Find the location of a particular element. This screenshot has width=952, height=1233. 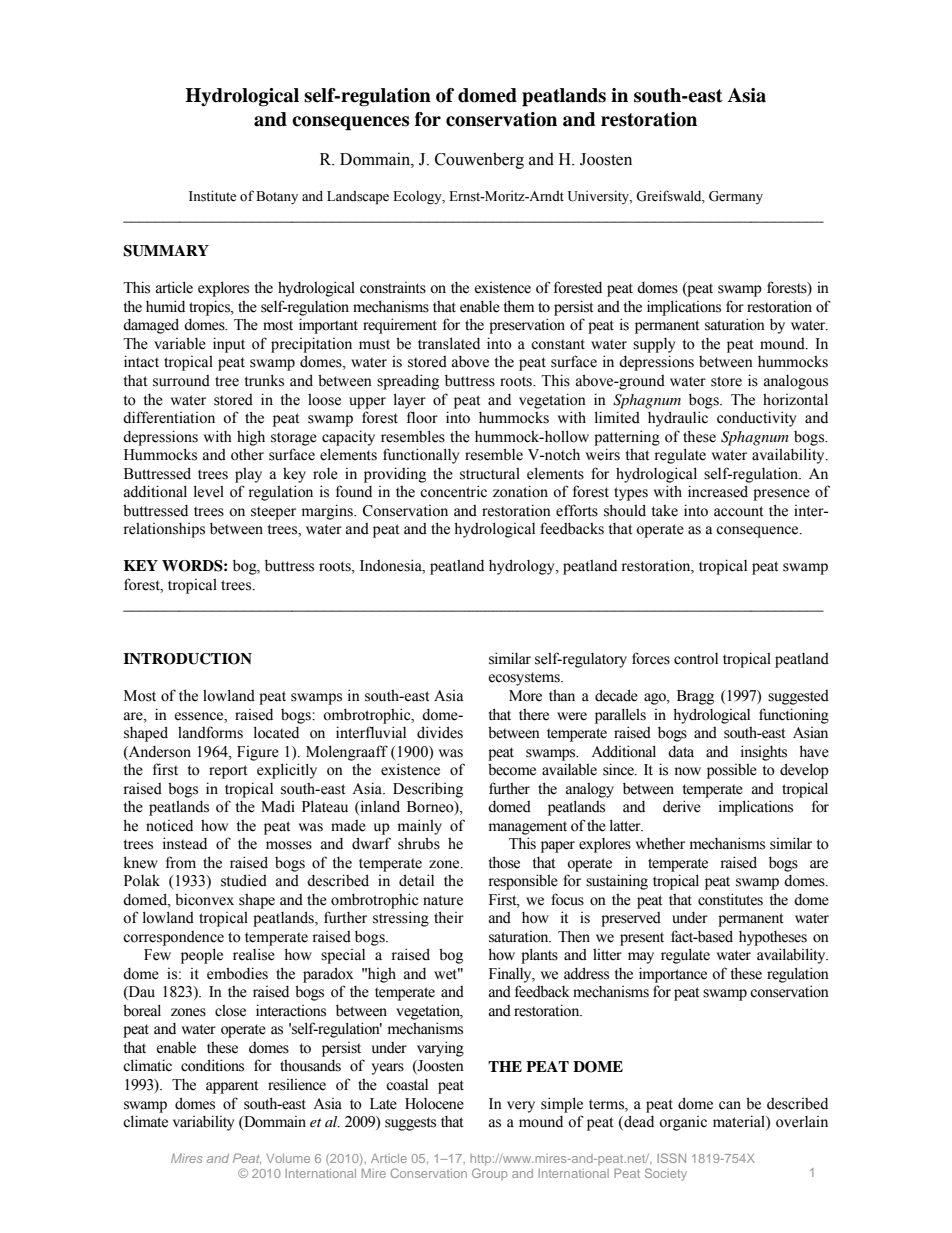

other is located at coordinates (247, 455).
